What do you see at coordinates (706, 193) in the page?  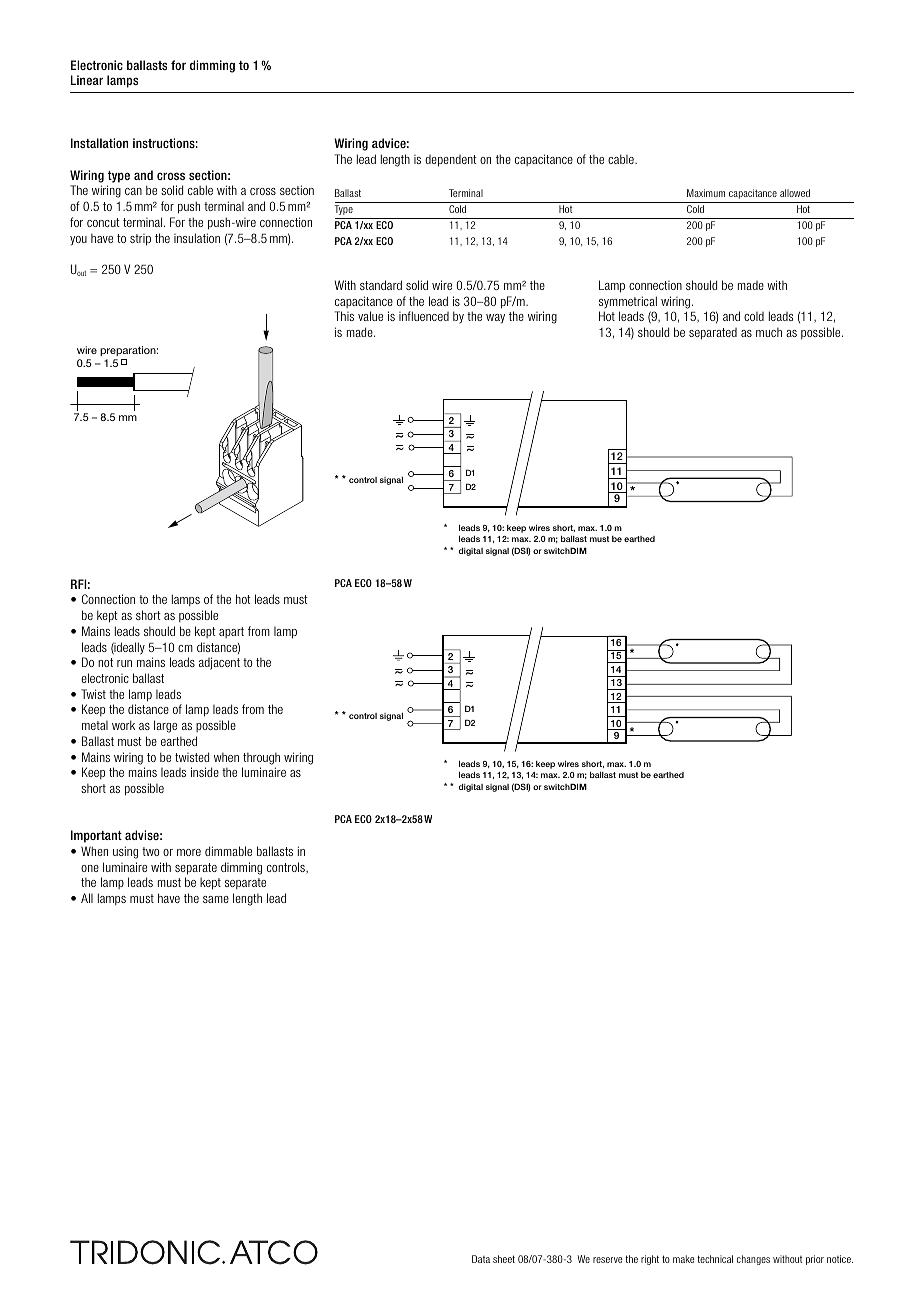 I see `Maximum` at bounding box center [706, 193].
